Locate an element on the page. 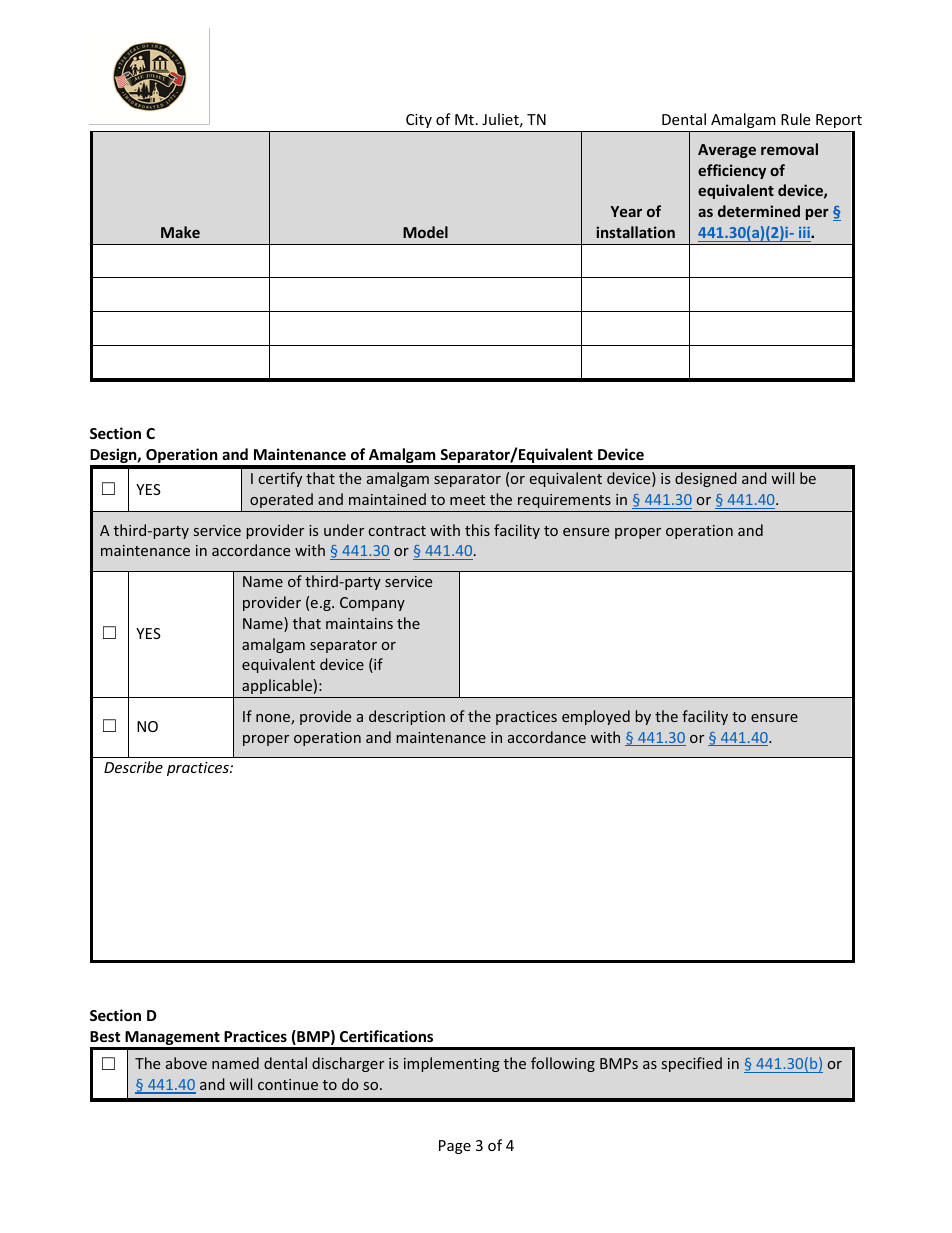 The image size is (952, 1233). City is located at coordinates (419, 121).
